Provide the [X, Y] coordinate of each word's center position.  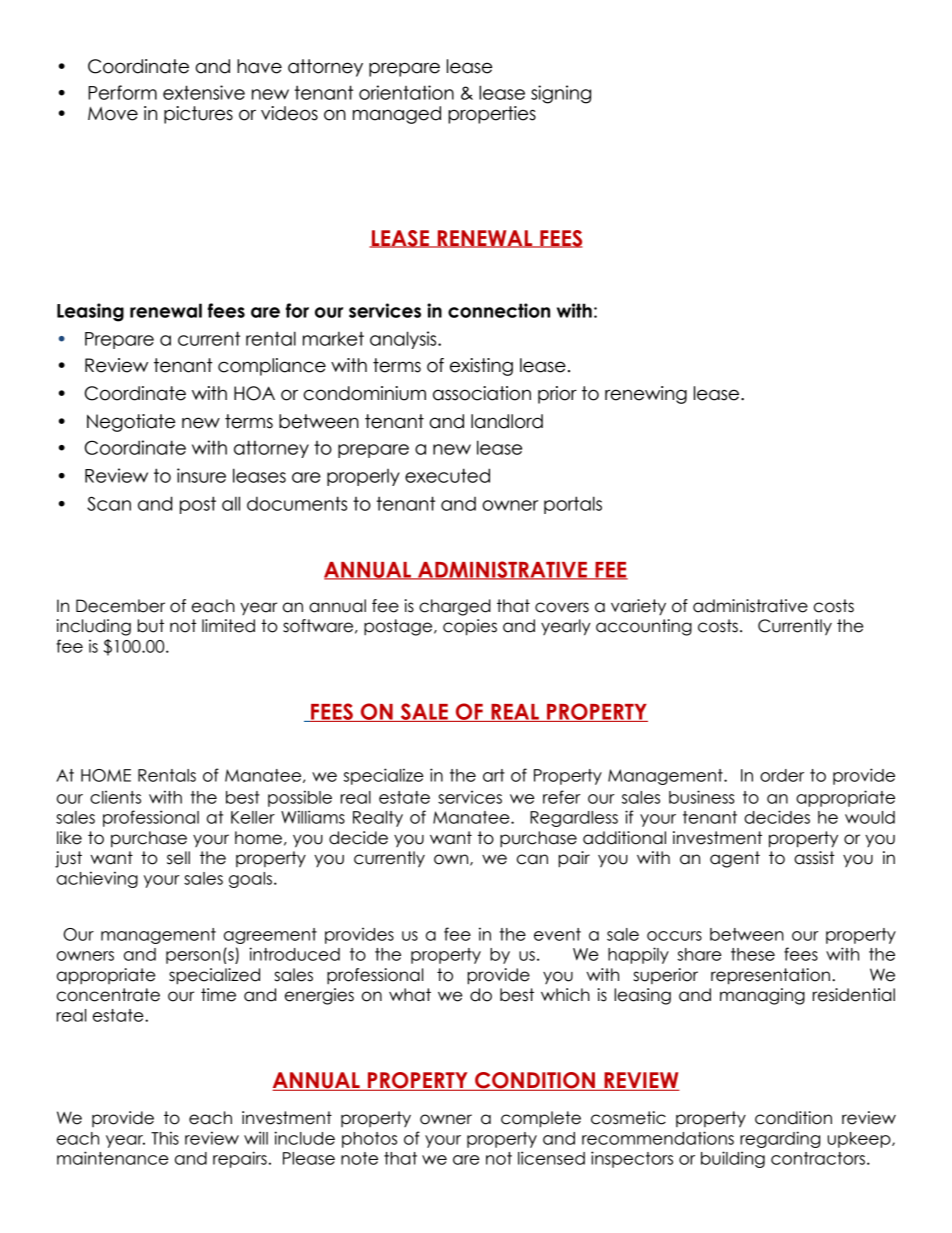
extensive [204, 92]
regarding [780, 1139]
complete [541, 1119]
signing [561, 94]
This [165, 1138]
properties [492, 115]
